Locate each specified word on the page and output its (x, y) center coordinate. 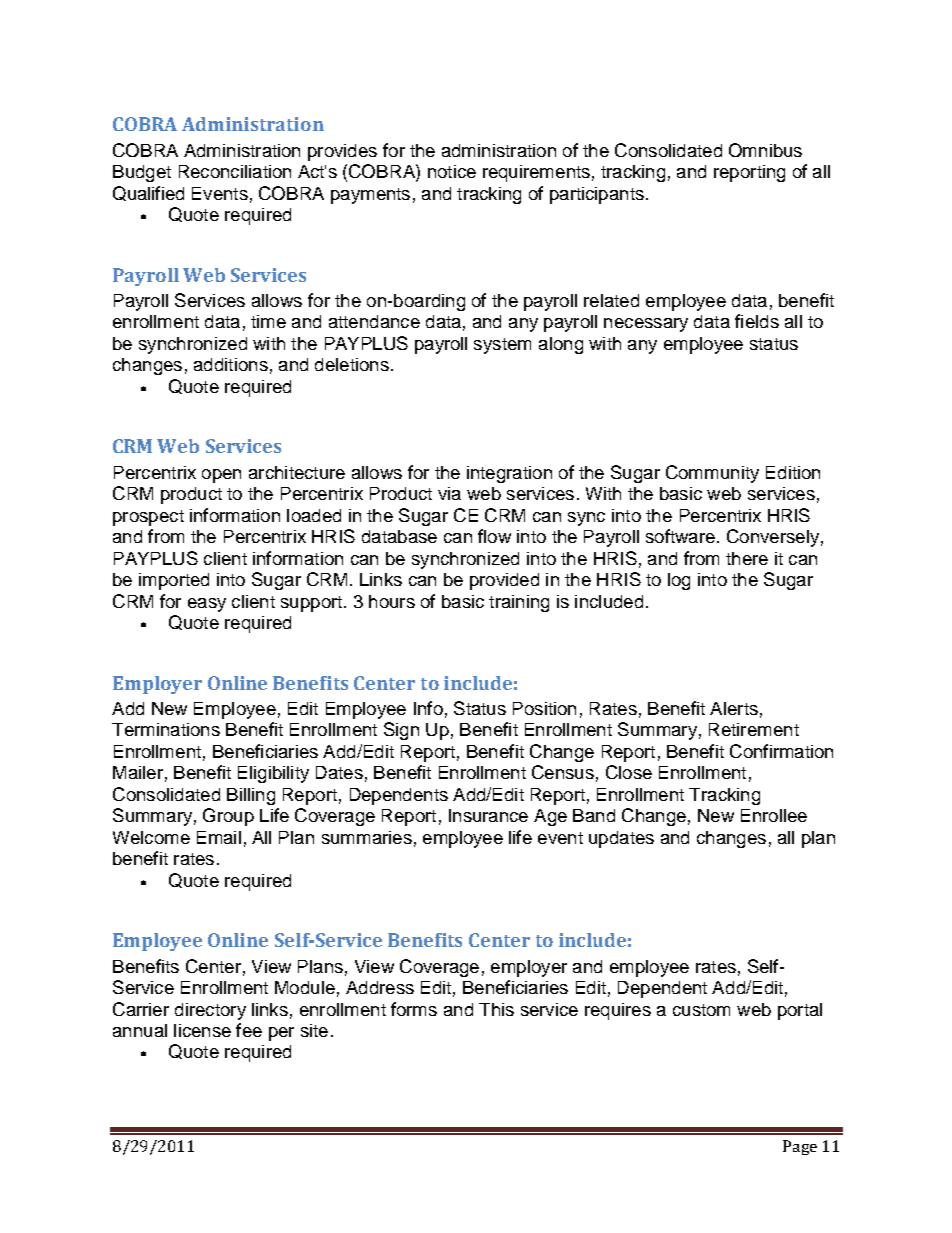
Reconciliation (235, 171)
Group (228, 817)
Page (800, 1147)
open (221, 476)
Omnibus (765, 150)
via (449, 493)
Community (712, 474)
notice (452, 171)
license (202, 1030)
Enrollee (774, 815)
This (496, 1009)
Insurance (488, 815)
